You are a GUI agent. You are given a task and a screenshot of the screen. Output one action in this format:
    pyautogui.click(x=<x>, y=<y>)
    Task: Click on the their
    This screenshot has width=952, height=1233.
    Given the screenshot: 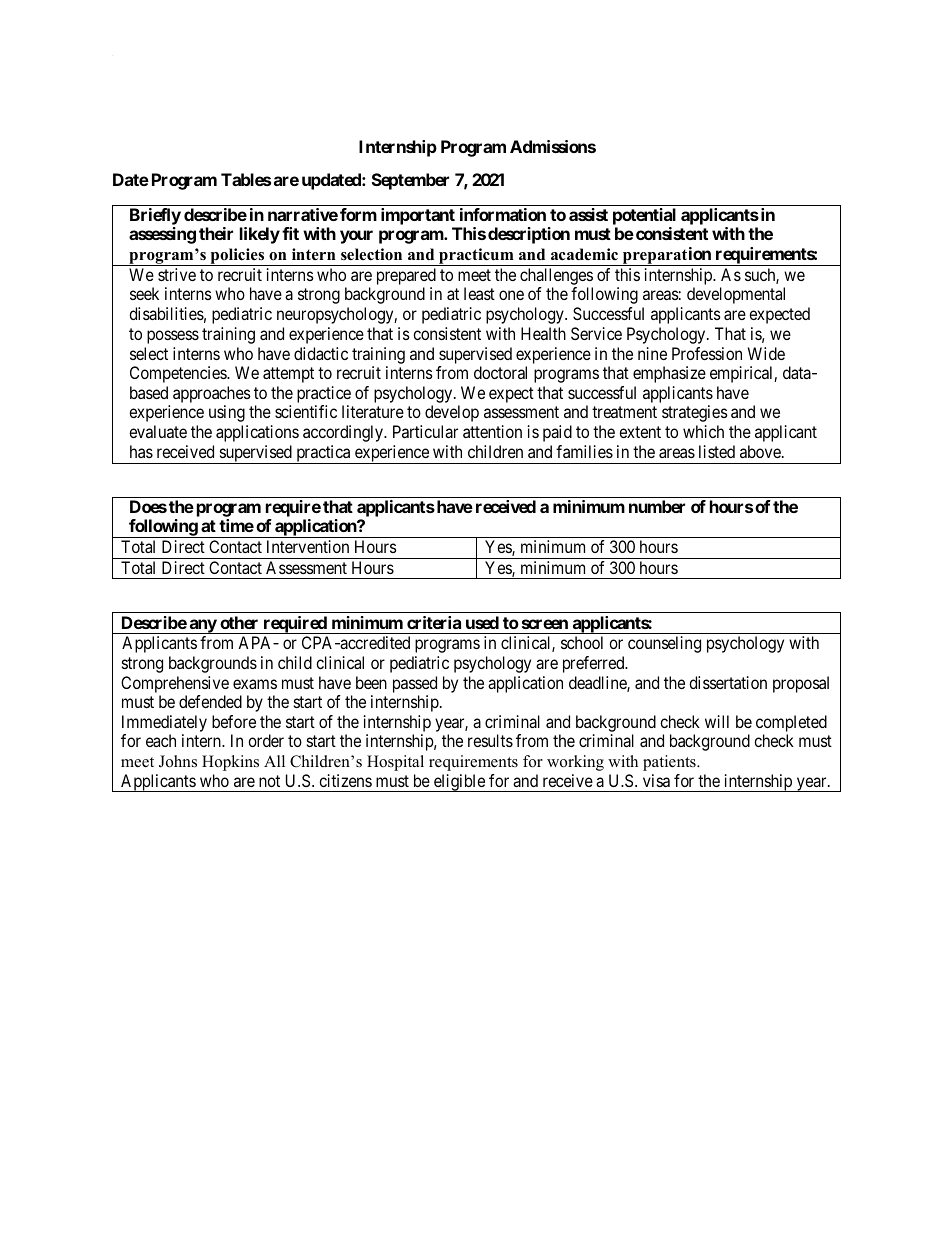 What is the action you would take?
    pyautogui.click(x=216, y=233)
